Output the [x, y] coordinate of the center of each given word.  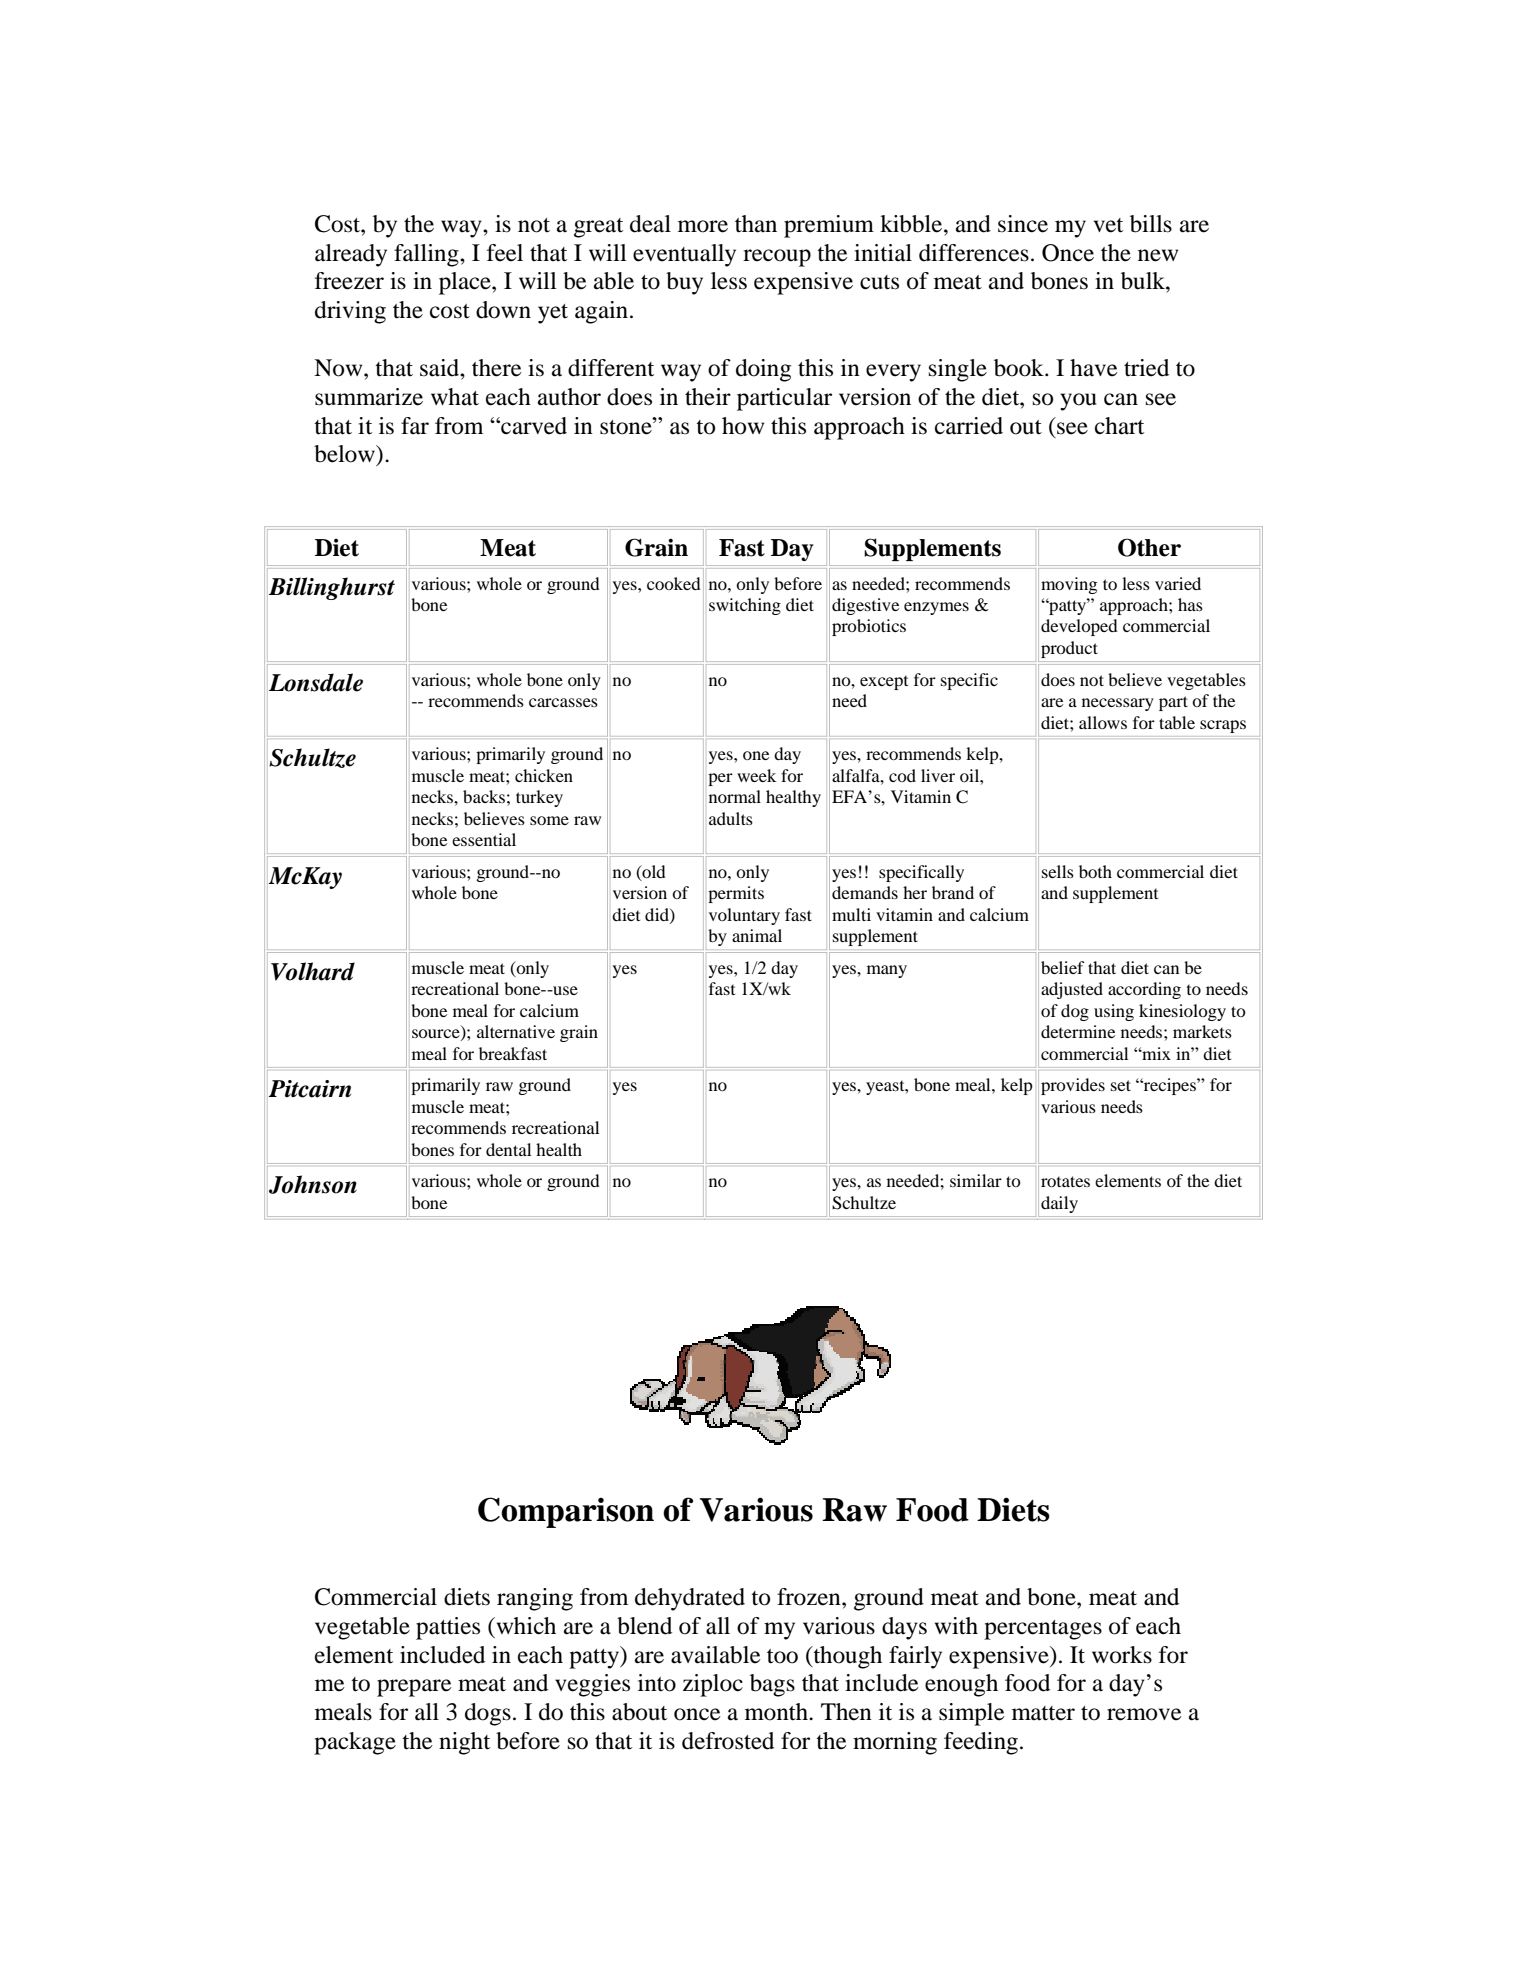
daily [1059, 1204]
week [756, 775]
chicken [544, 775]
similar [976, 1180]
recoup [777, 258]
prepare [414, 1688]
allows [1103, 722]
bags [772, 1685]
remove [1144, 1714]
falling [427, 255]
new [1158, 255]
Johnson [313, 1184]
